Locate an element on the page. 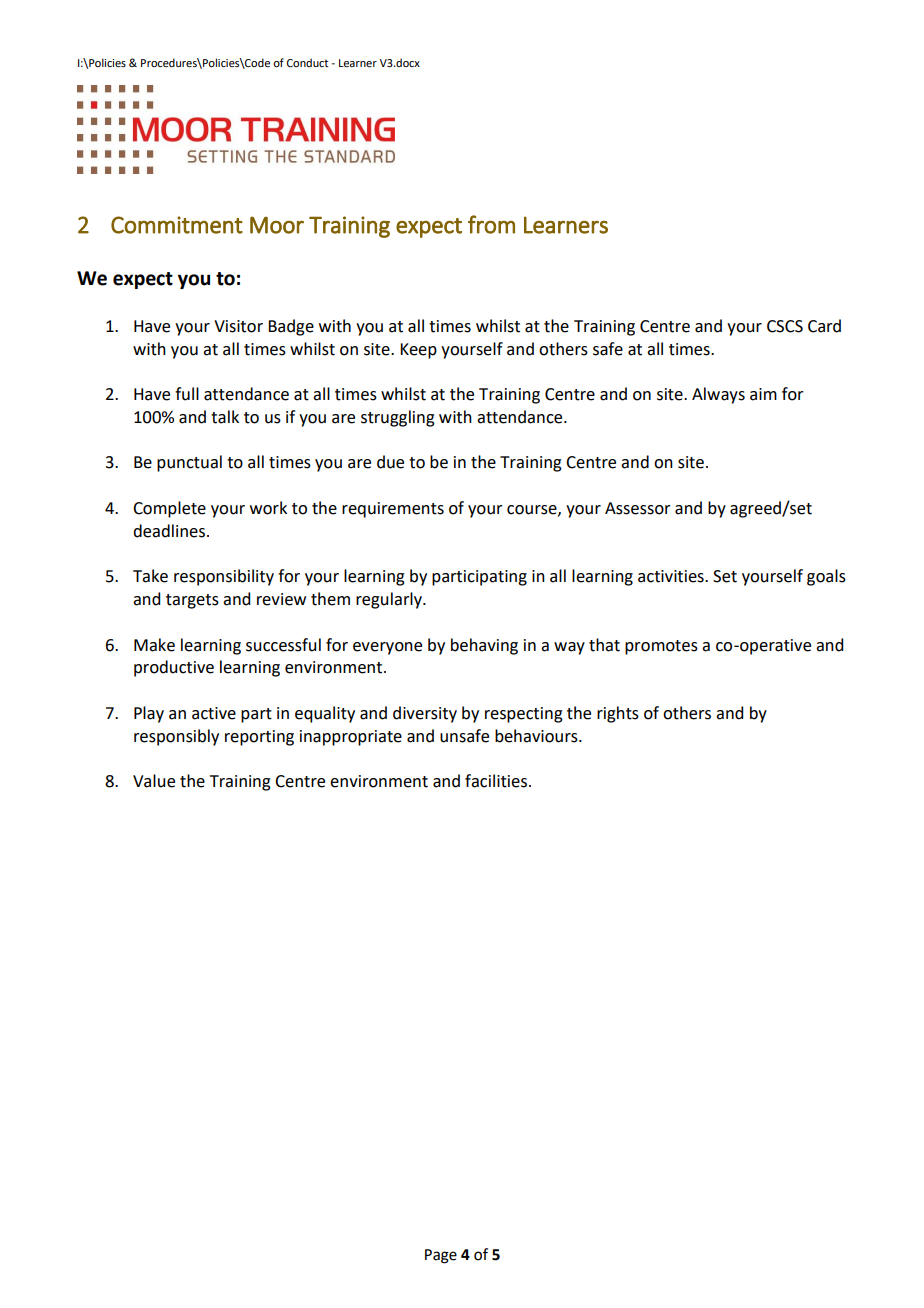 The width and height of the page is (924, 1308). CSCS is located at coordinates (785, 326).
